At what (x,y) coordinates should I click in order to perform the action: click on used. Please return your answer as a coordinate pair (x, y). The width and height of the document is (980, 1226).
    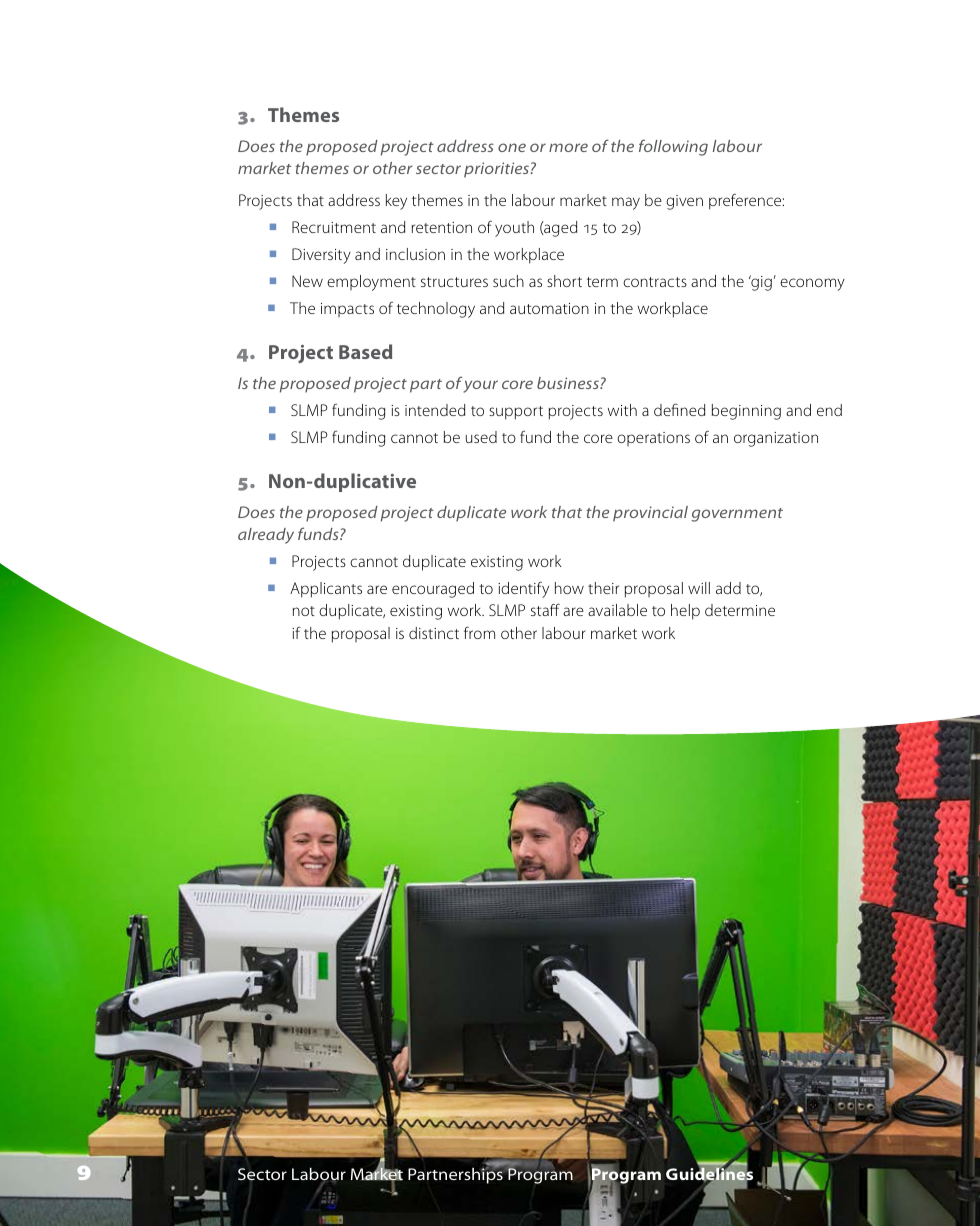
    Looking at the image, I should click on (481, 437).
